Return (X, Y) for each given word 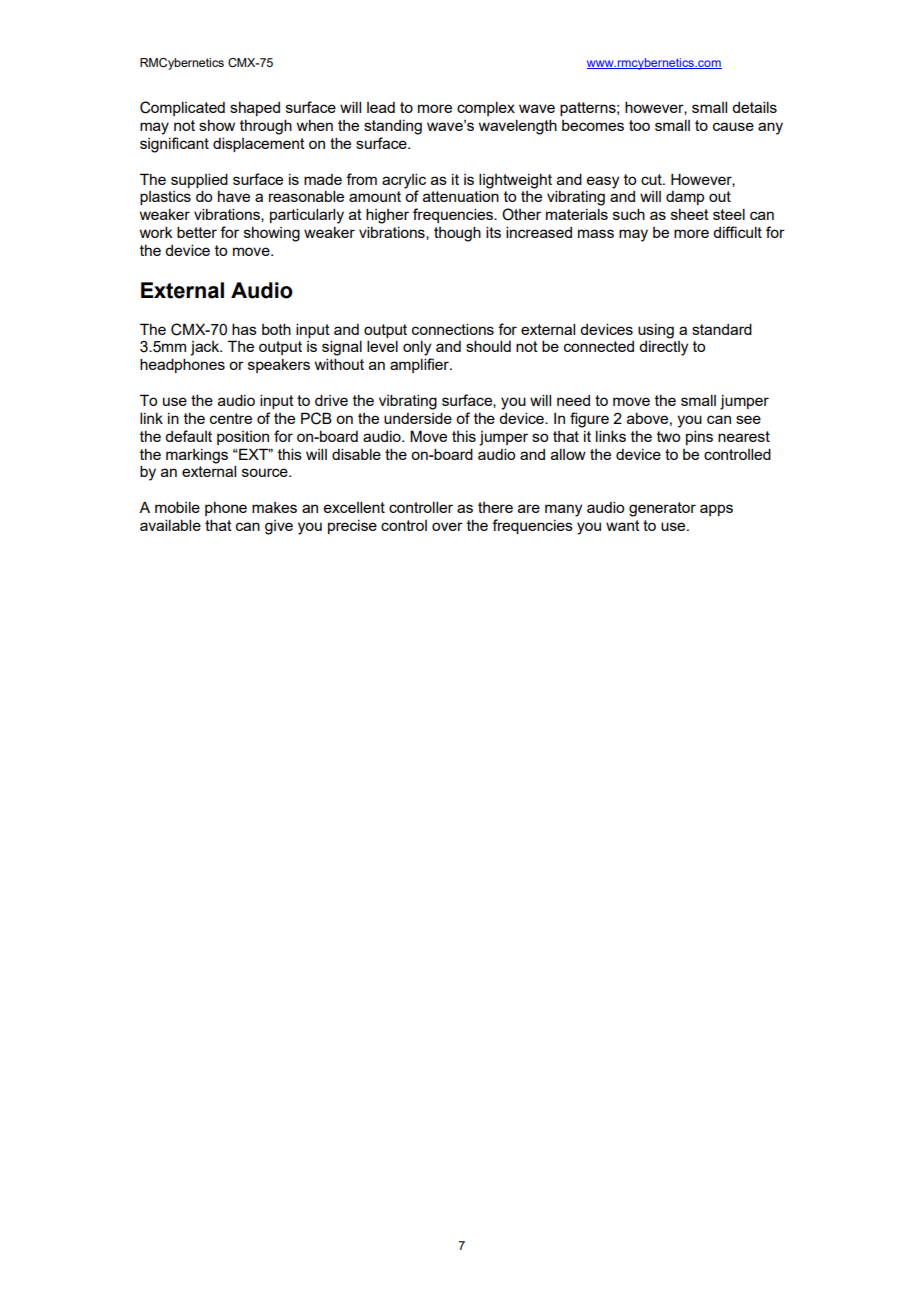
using (656, 331)
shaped (255, 109)
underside (418, 418)
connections (453, 329)
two (668, 436)
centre (231, 418)
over (447, 526)
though (457, 234)
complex (486, 108)
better (197, 232)
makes (274, 507)
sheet (690, 214)
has (244, 329)
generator (662, 509)
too (639, 125)
